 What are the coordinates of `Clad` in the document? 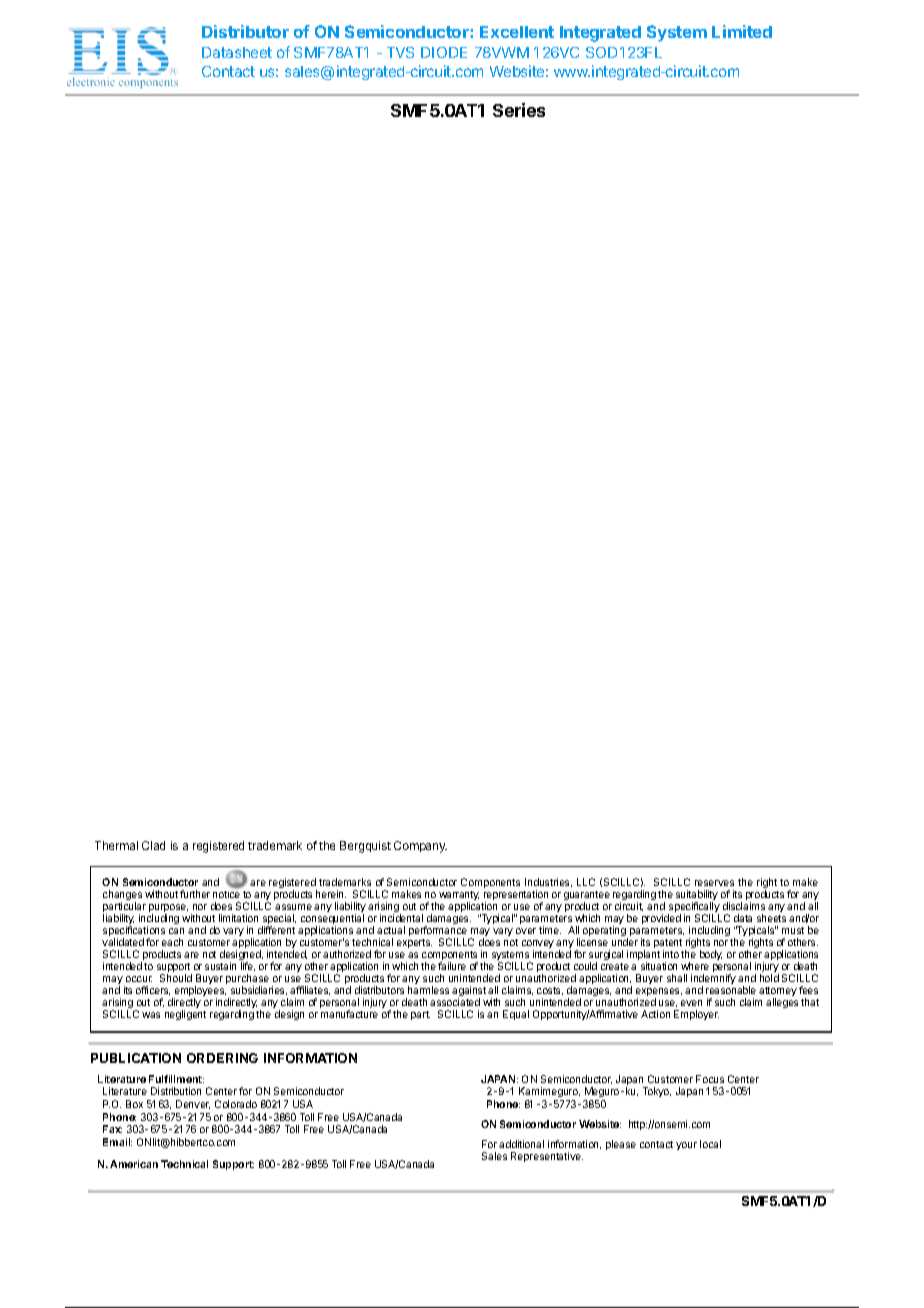 It's located at (153, 845).
